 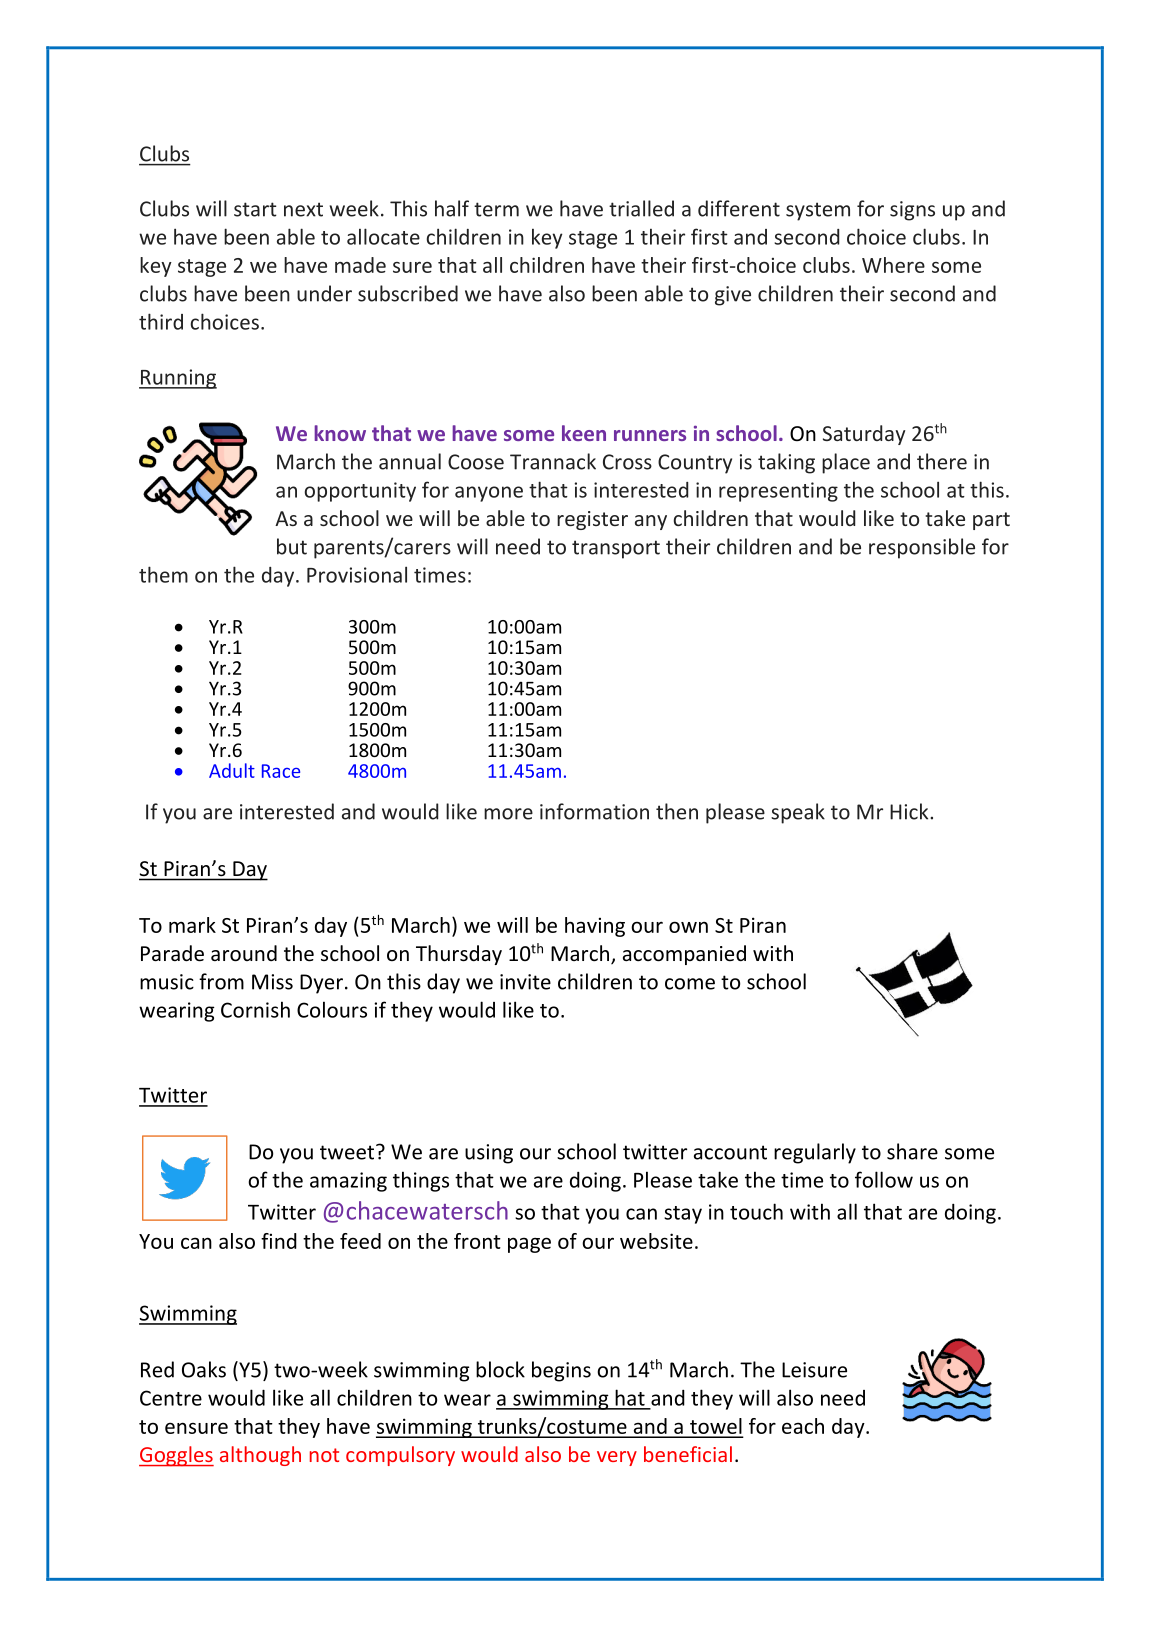 What do you see at coordinates (893, 265) in the image?
I see `Where` at bounding box center [893, 265].
